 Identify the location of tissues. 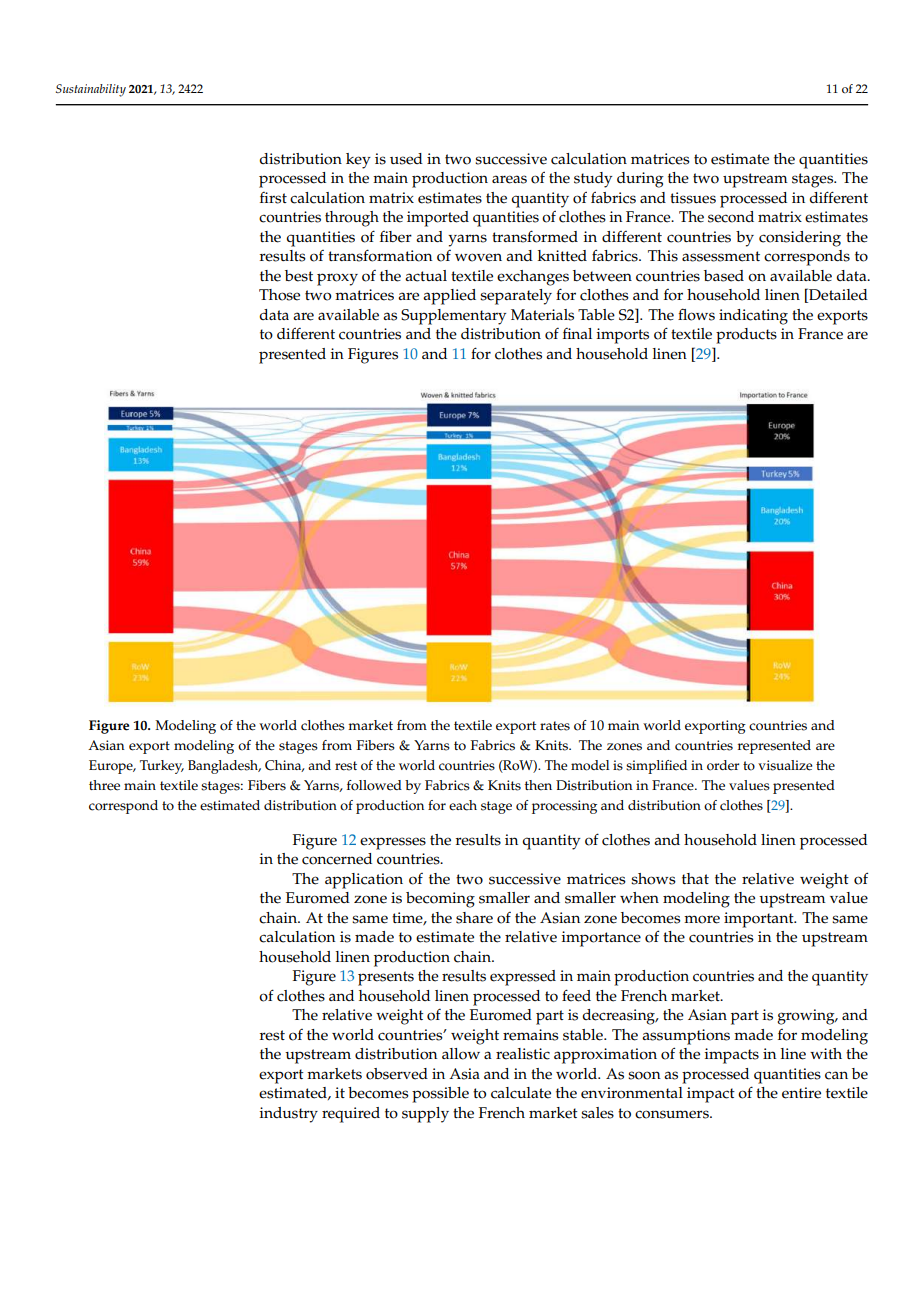
(693, 198).
